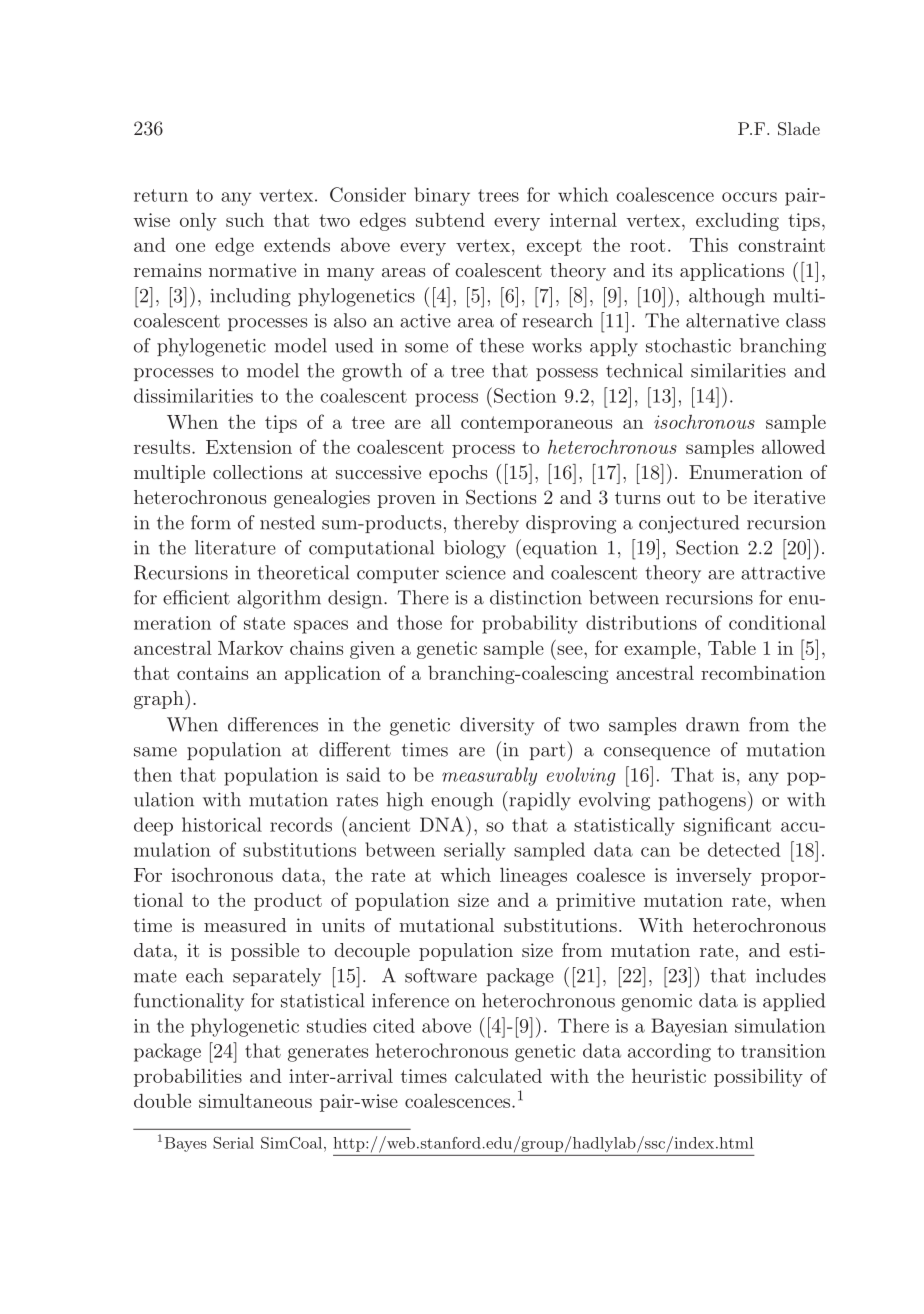  Describe the element at coordinates (530, 624) in the page. I see `probability` at that location.
